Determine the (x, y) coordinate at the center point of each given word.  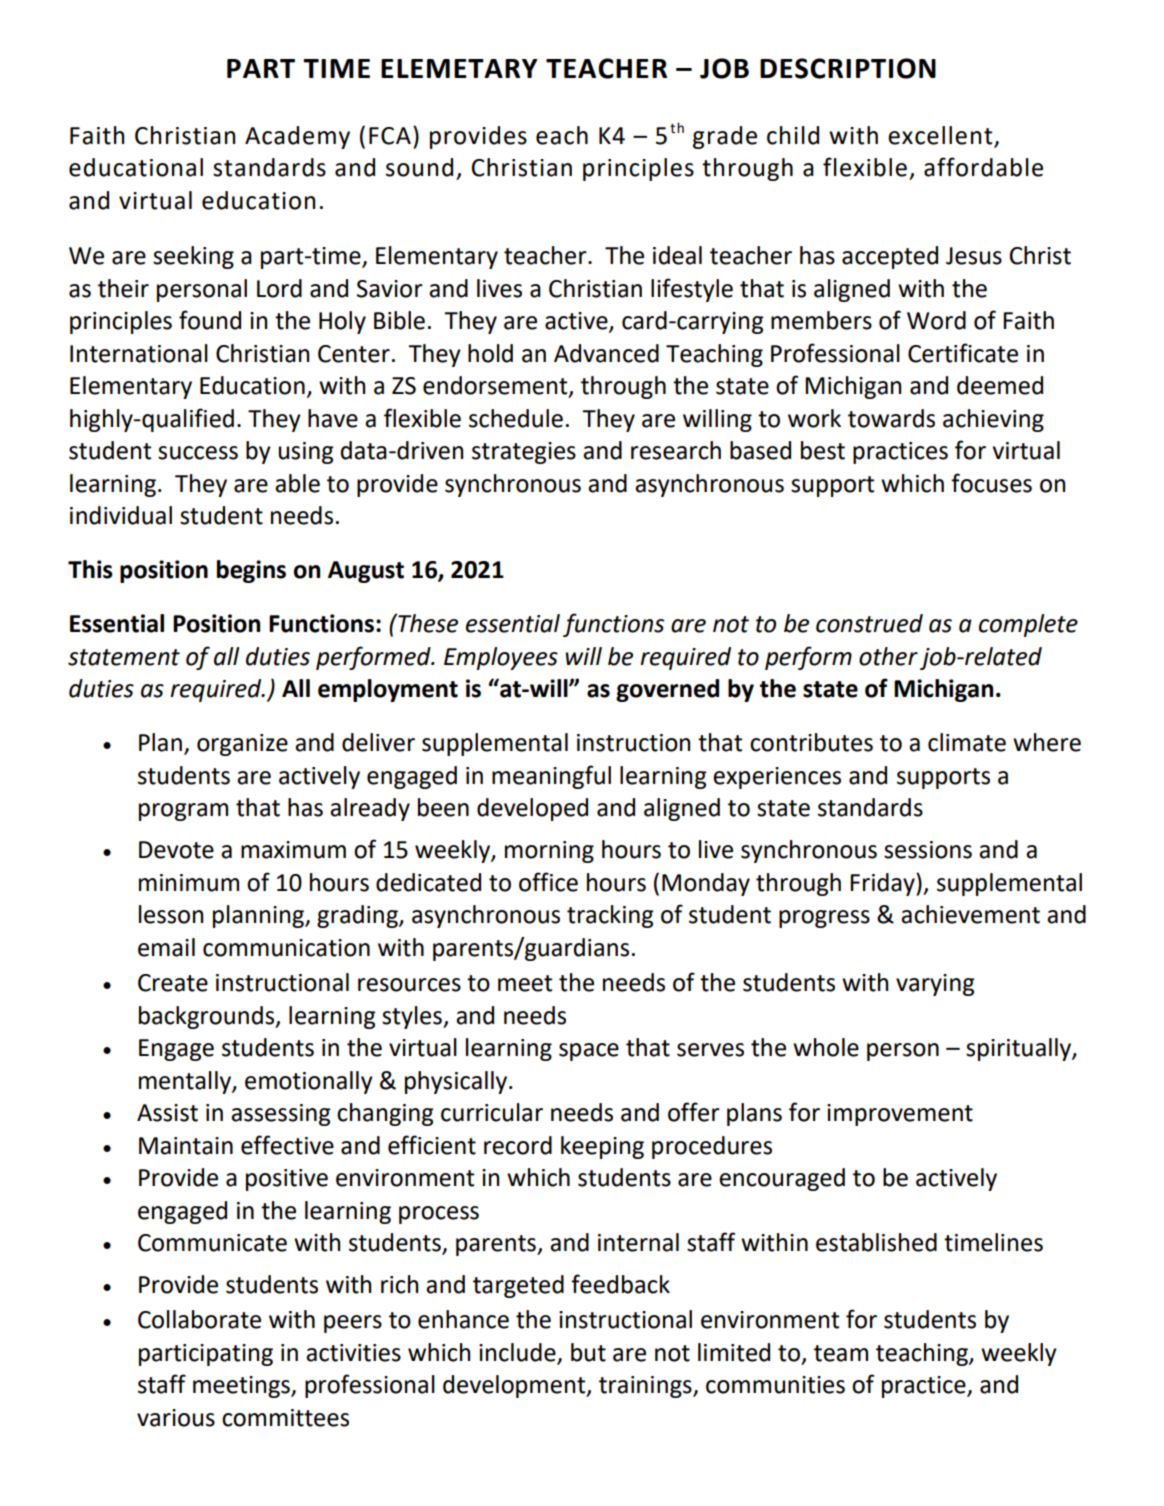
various (176, 1418)
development (515, 1386)
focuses (991, 483)
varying (935, 985)
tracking (610, 916)
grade (725, 137)
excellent (940, 135)
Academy (297, 137)
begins (251, 571)
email (166, 947)
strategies (524, 453)
